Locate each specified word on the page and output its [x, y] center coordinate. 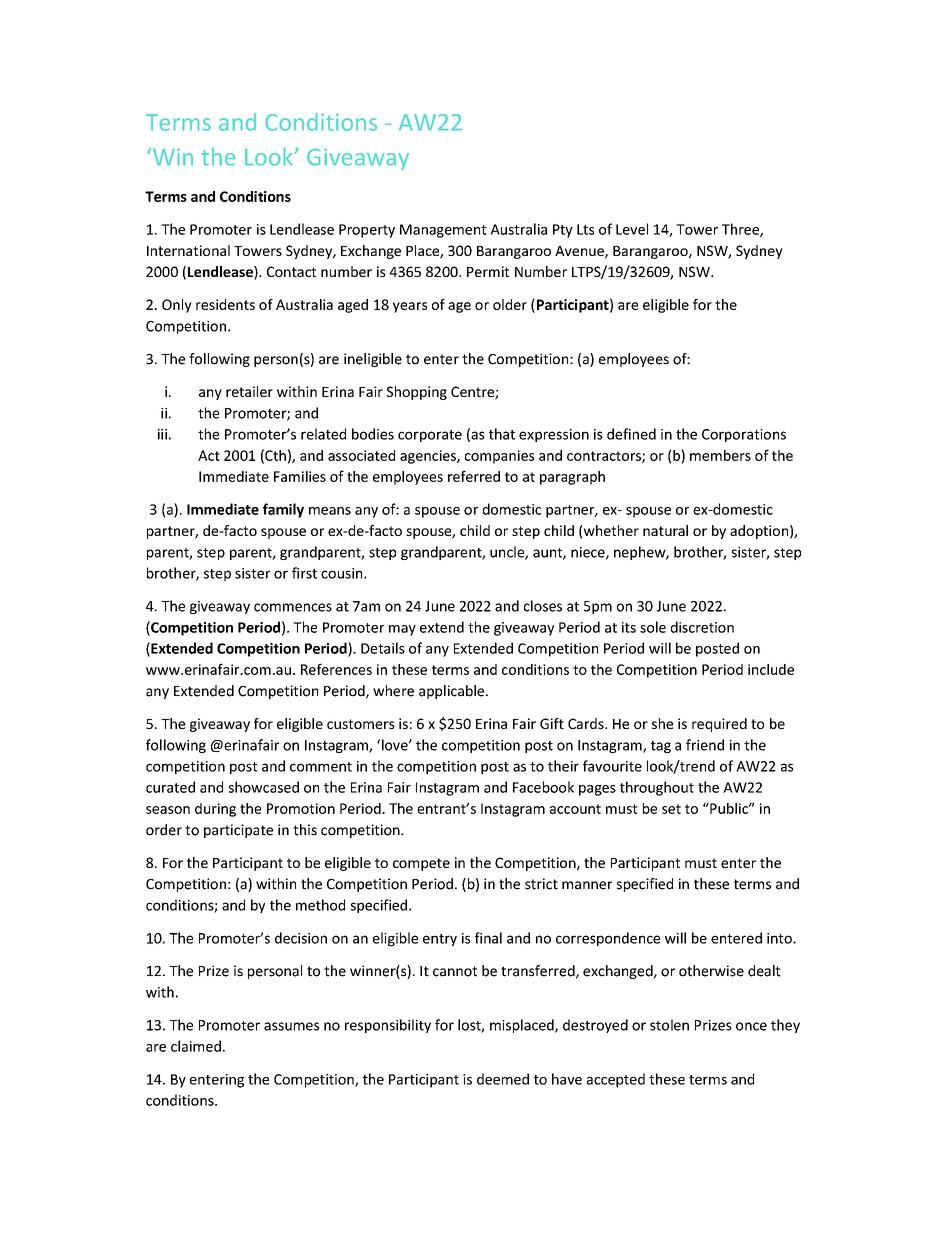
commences [293, 607]
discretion [702, 627]
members [720, 455]
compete [421, 864]
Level [632, 229]
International [188, 250]
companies [499, 457]
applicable [453, 692]
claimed [196, 1046]
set [671, 809]
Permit [488, 271]
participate [238, 831]
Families [300, 476]
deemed [503, 1079]
